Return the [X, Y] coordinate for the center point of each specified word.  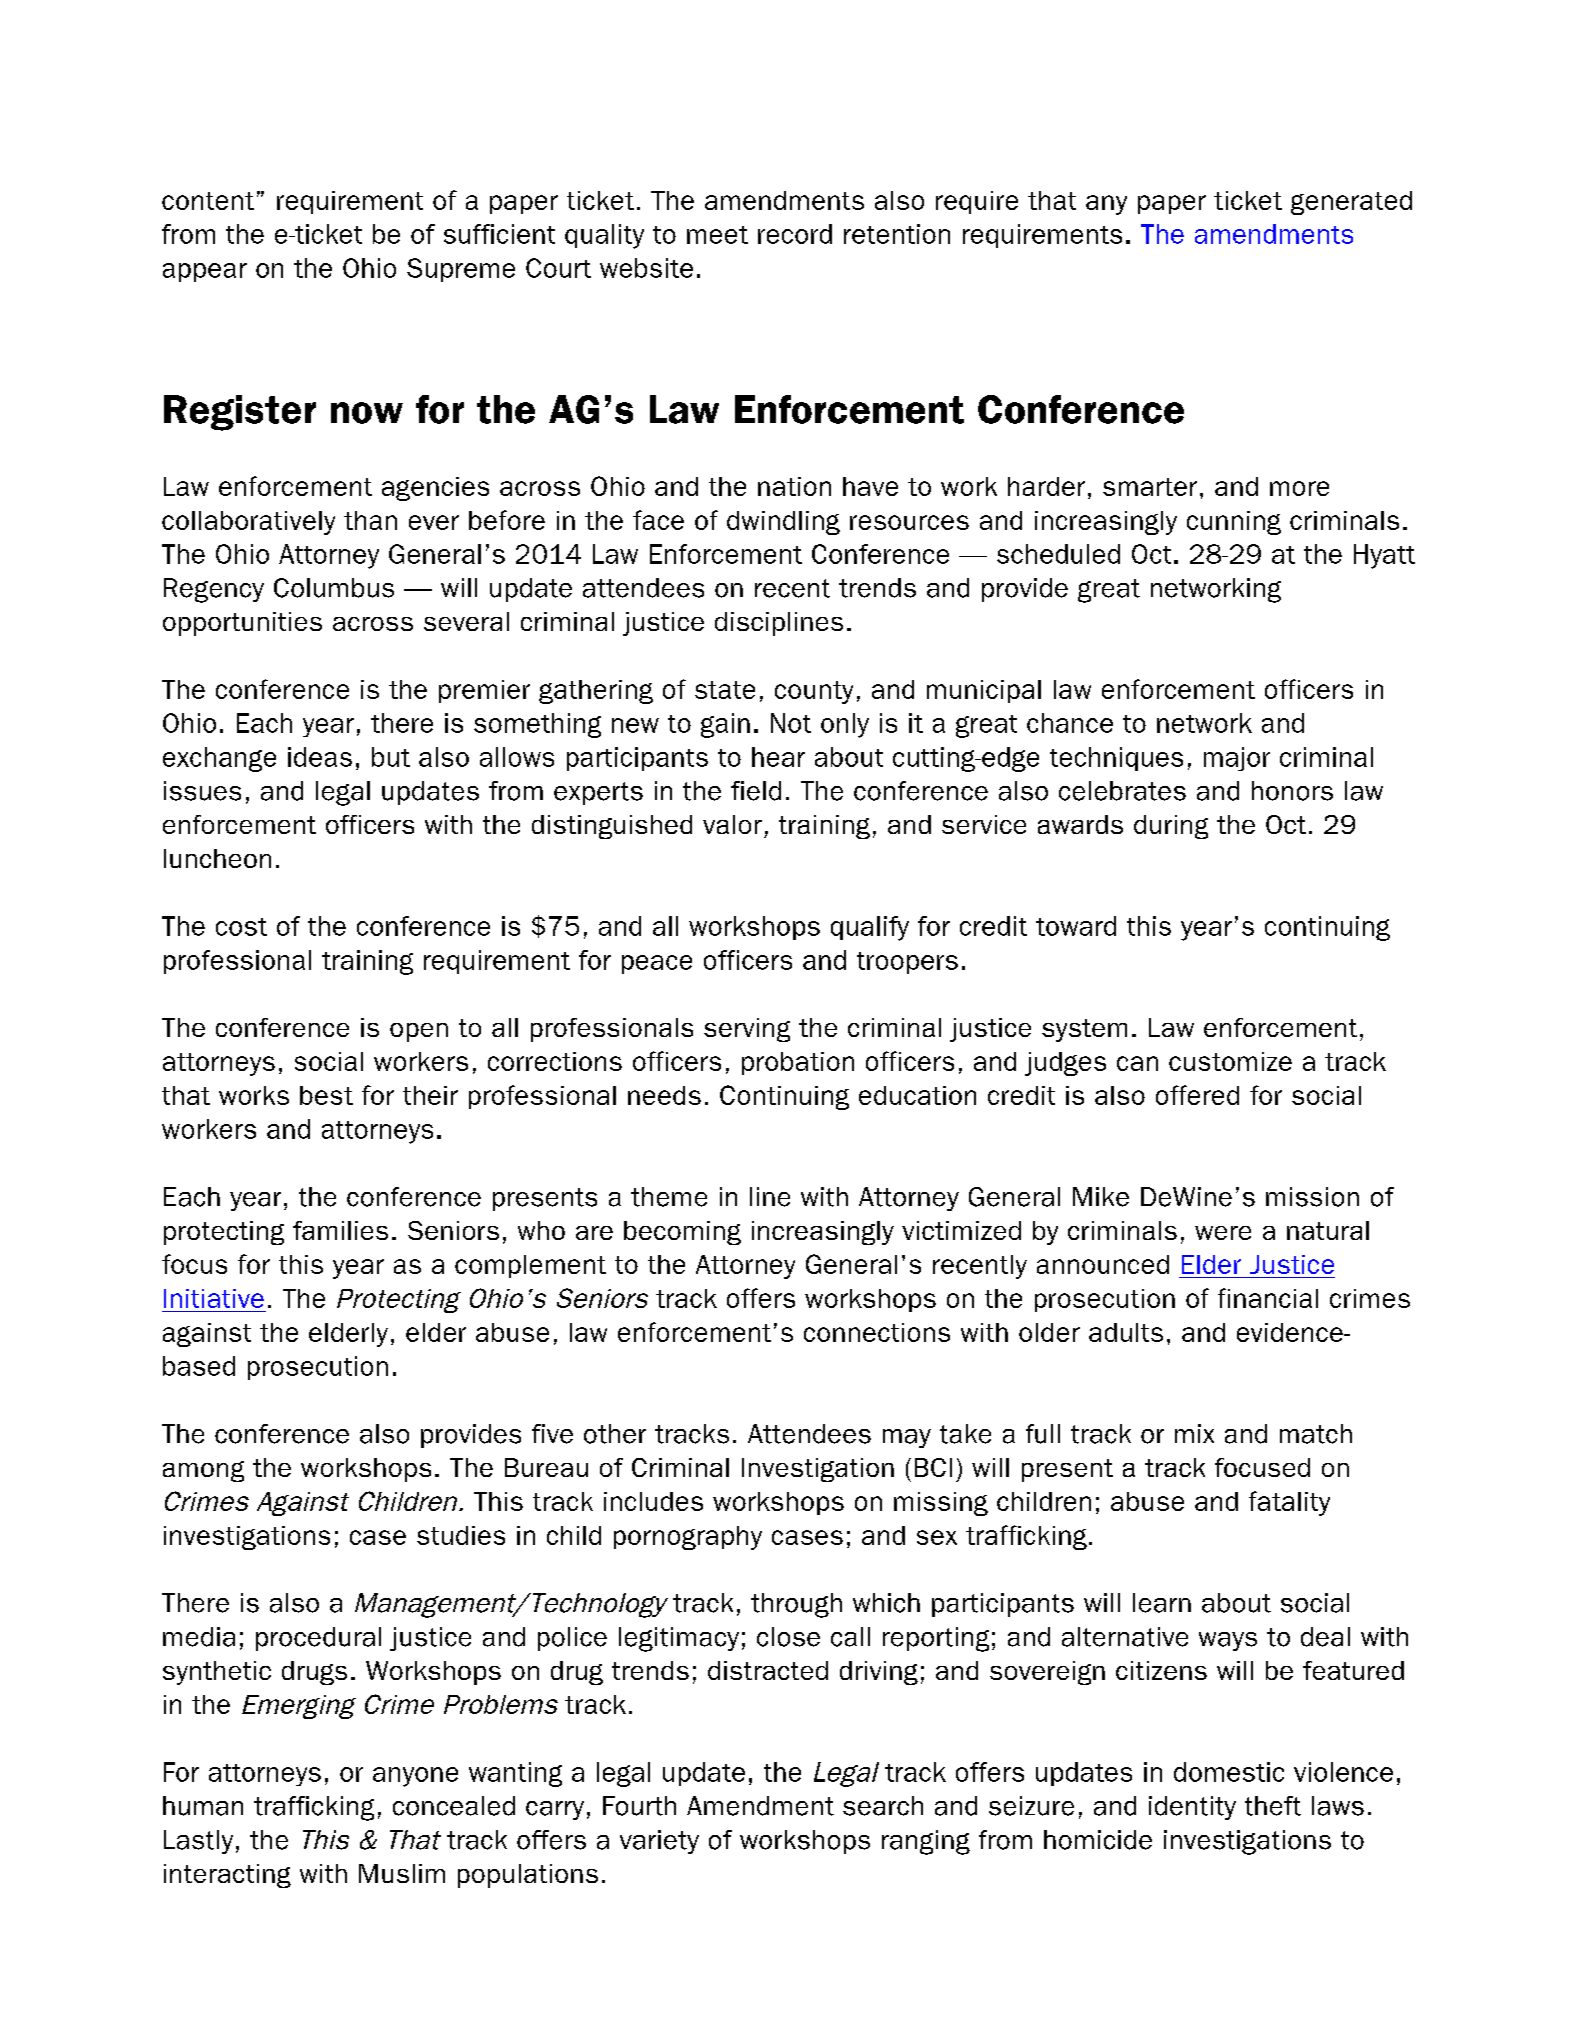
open [419, 1032]
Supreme [461, 270]
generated [1351, 203]
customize [1230, 1061]
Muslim [402, 1873]
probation [798, 1063]
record [795, 234]
